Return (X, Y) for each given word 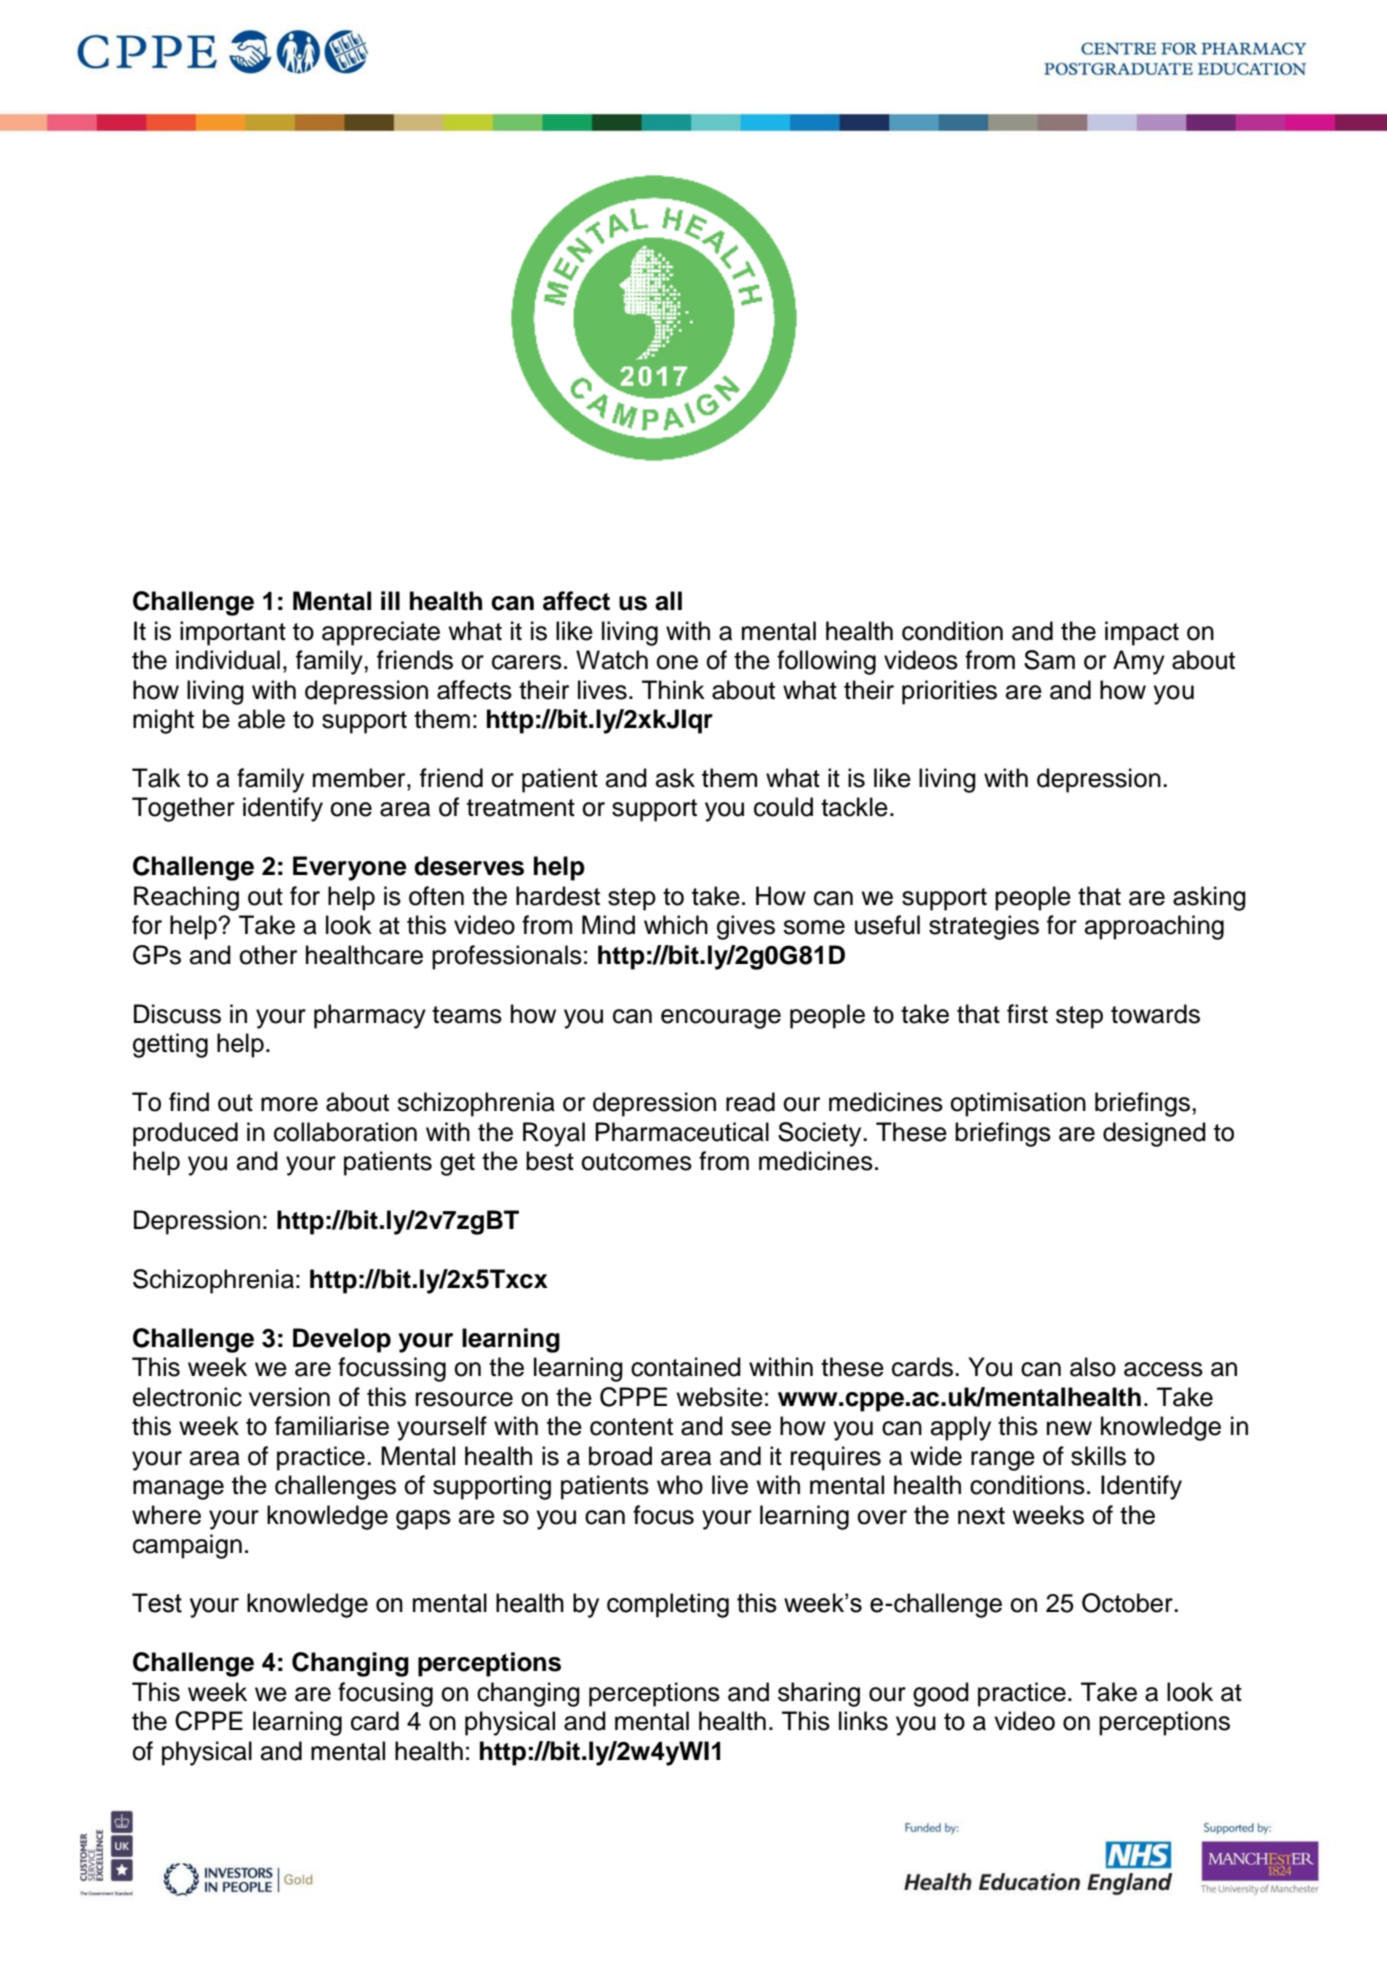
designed (1154, 1134)
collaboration (345, 1132)
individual (228, 660)
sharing (819, 1694)
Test (157, 1603)
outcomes (636, 1162)
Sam (1049, 660)
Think (673, 689)
